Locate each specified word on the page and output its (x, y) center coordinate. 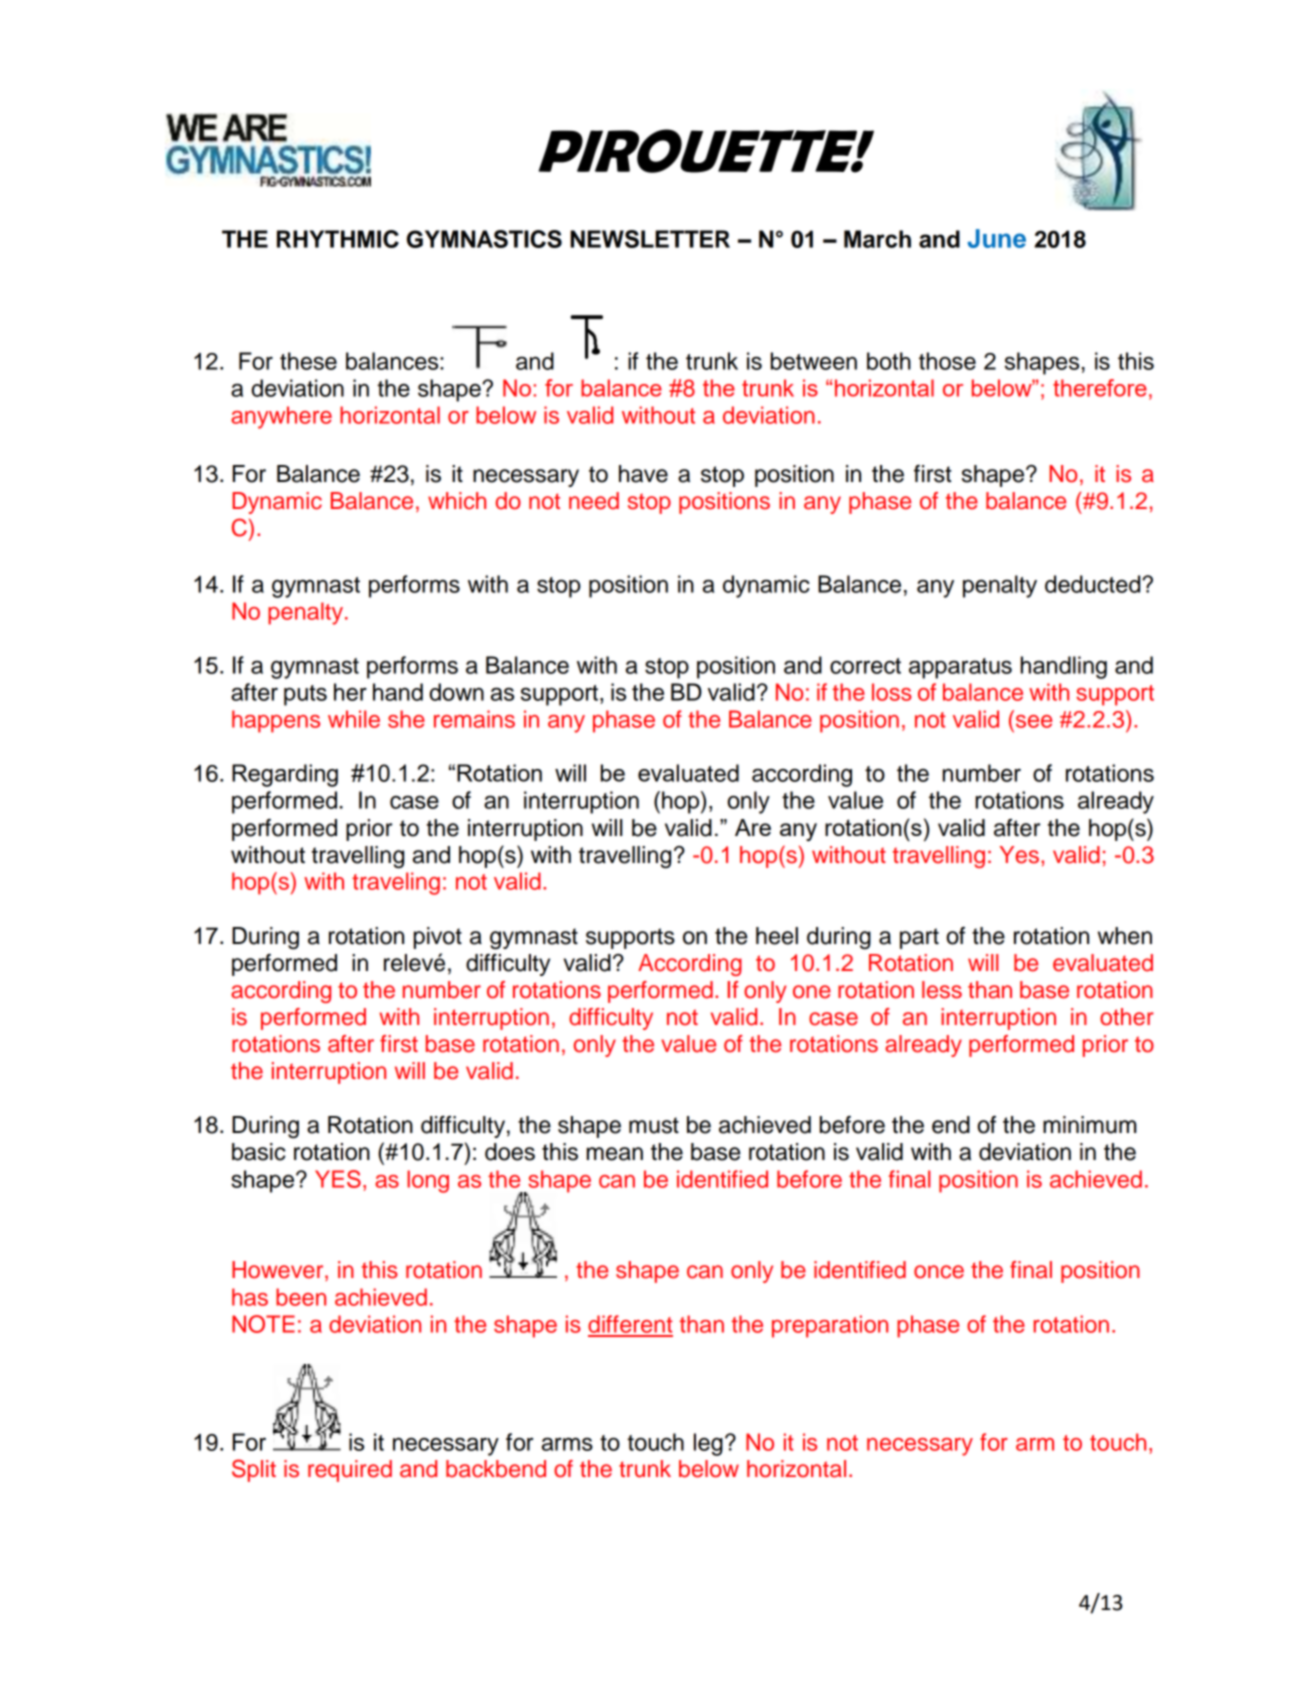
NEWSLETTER (650, 239)
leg (708, 1444)
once (939, 1272)
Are (753, 827)
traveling (396, 883)
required (350, 1471)
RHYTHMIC (338, 239)
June (996, 238)
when (1125, 936)
